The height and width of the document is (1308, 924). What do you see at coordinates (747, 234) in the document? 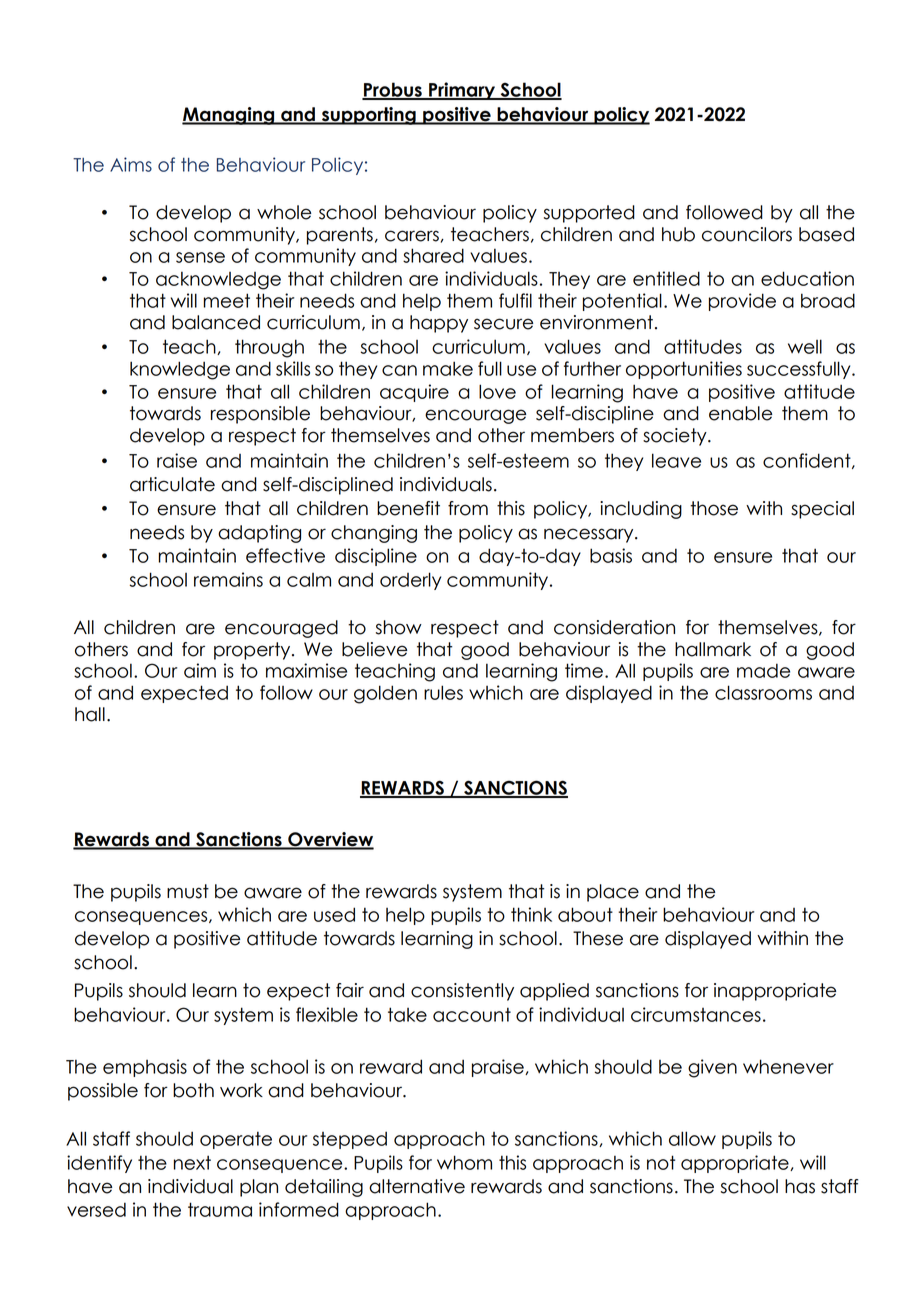
I see `councilors` at bounding box center [747, 234].
